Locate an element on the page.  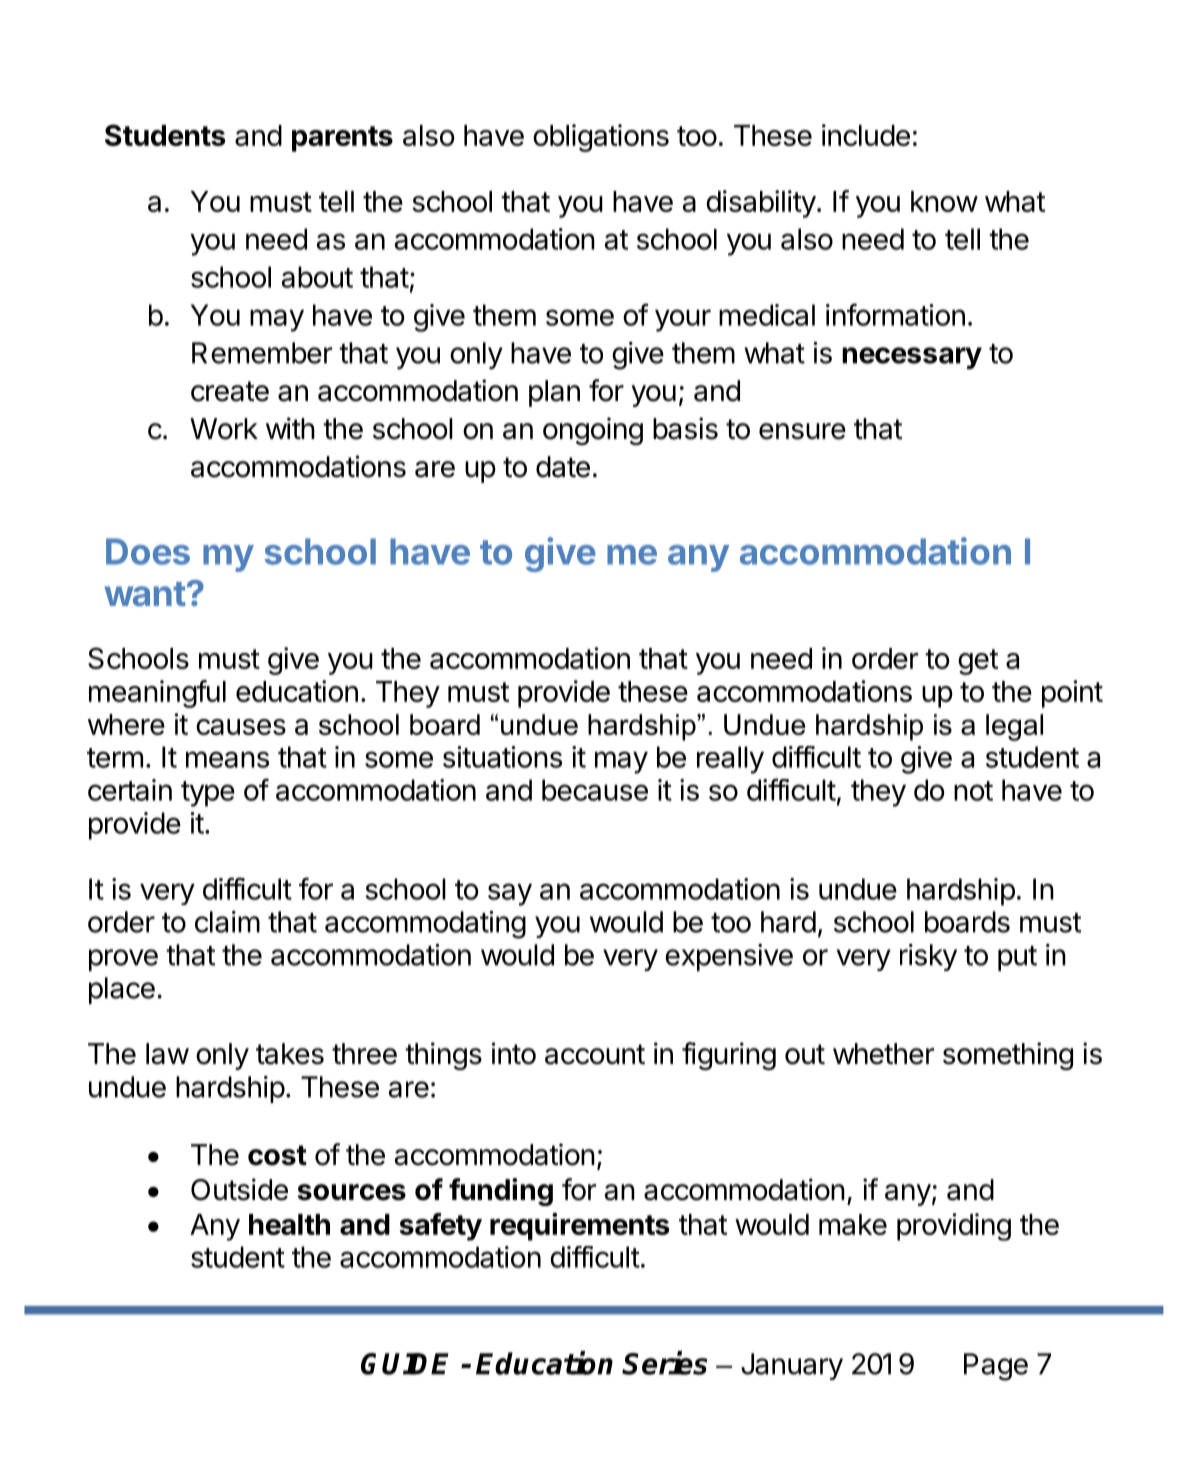
know is located at coordinates (944, 201).
